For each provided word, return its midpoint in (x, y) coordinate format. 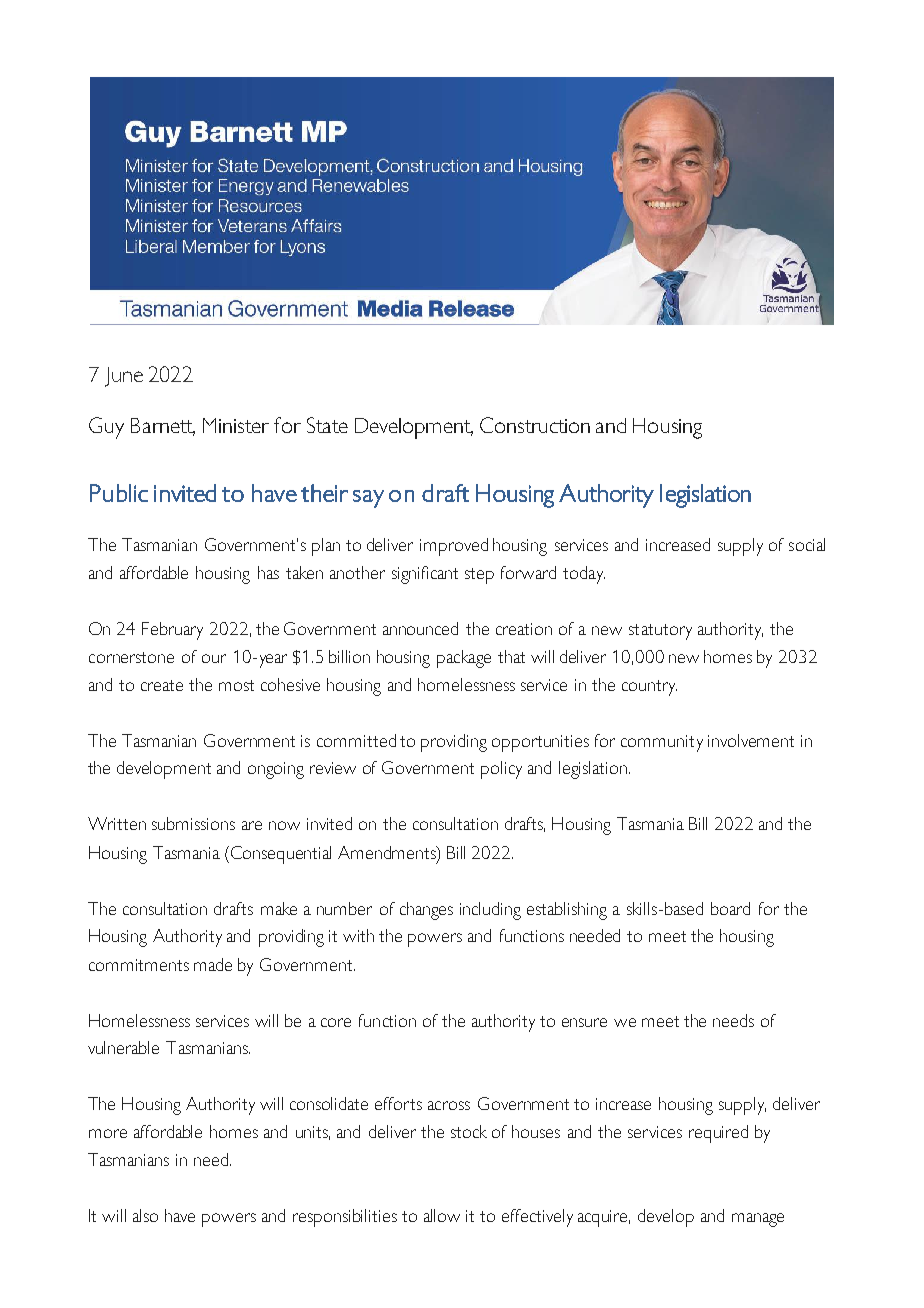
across (449, 1105)
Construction (535, 425)
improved (454, 547)
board (730, 908)
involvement (751, 740)
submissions (193, 823)
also (145, 1215)
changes (426, 911)
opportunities (540, 743)
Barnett (163, 427)
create (162, 685)
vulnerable (123, 1047)
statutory (660, 632)
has (268, 572)
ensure (584, 1022)
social (807, 544)
